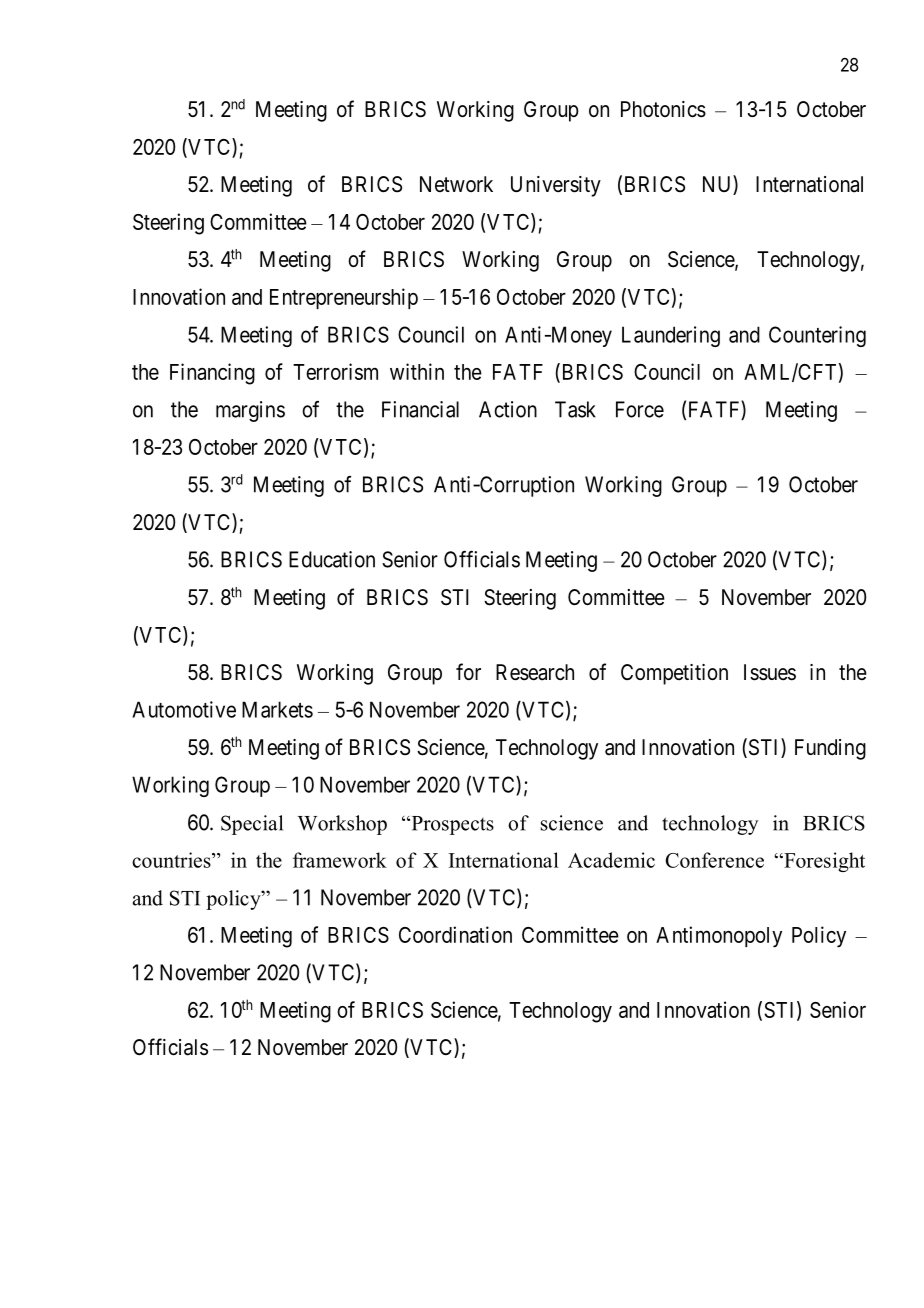 Image resolution: width=924 pixels, height=1308 pixels. Describe the element at coordinates (455, 934) in the screenshot. I see `Coordination` at that location.
